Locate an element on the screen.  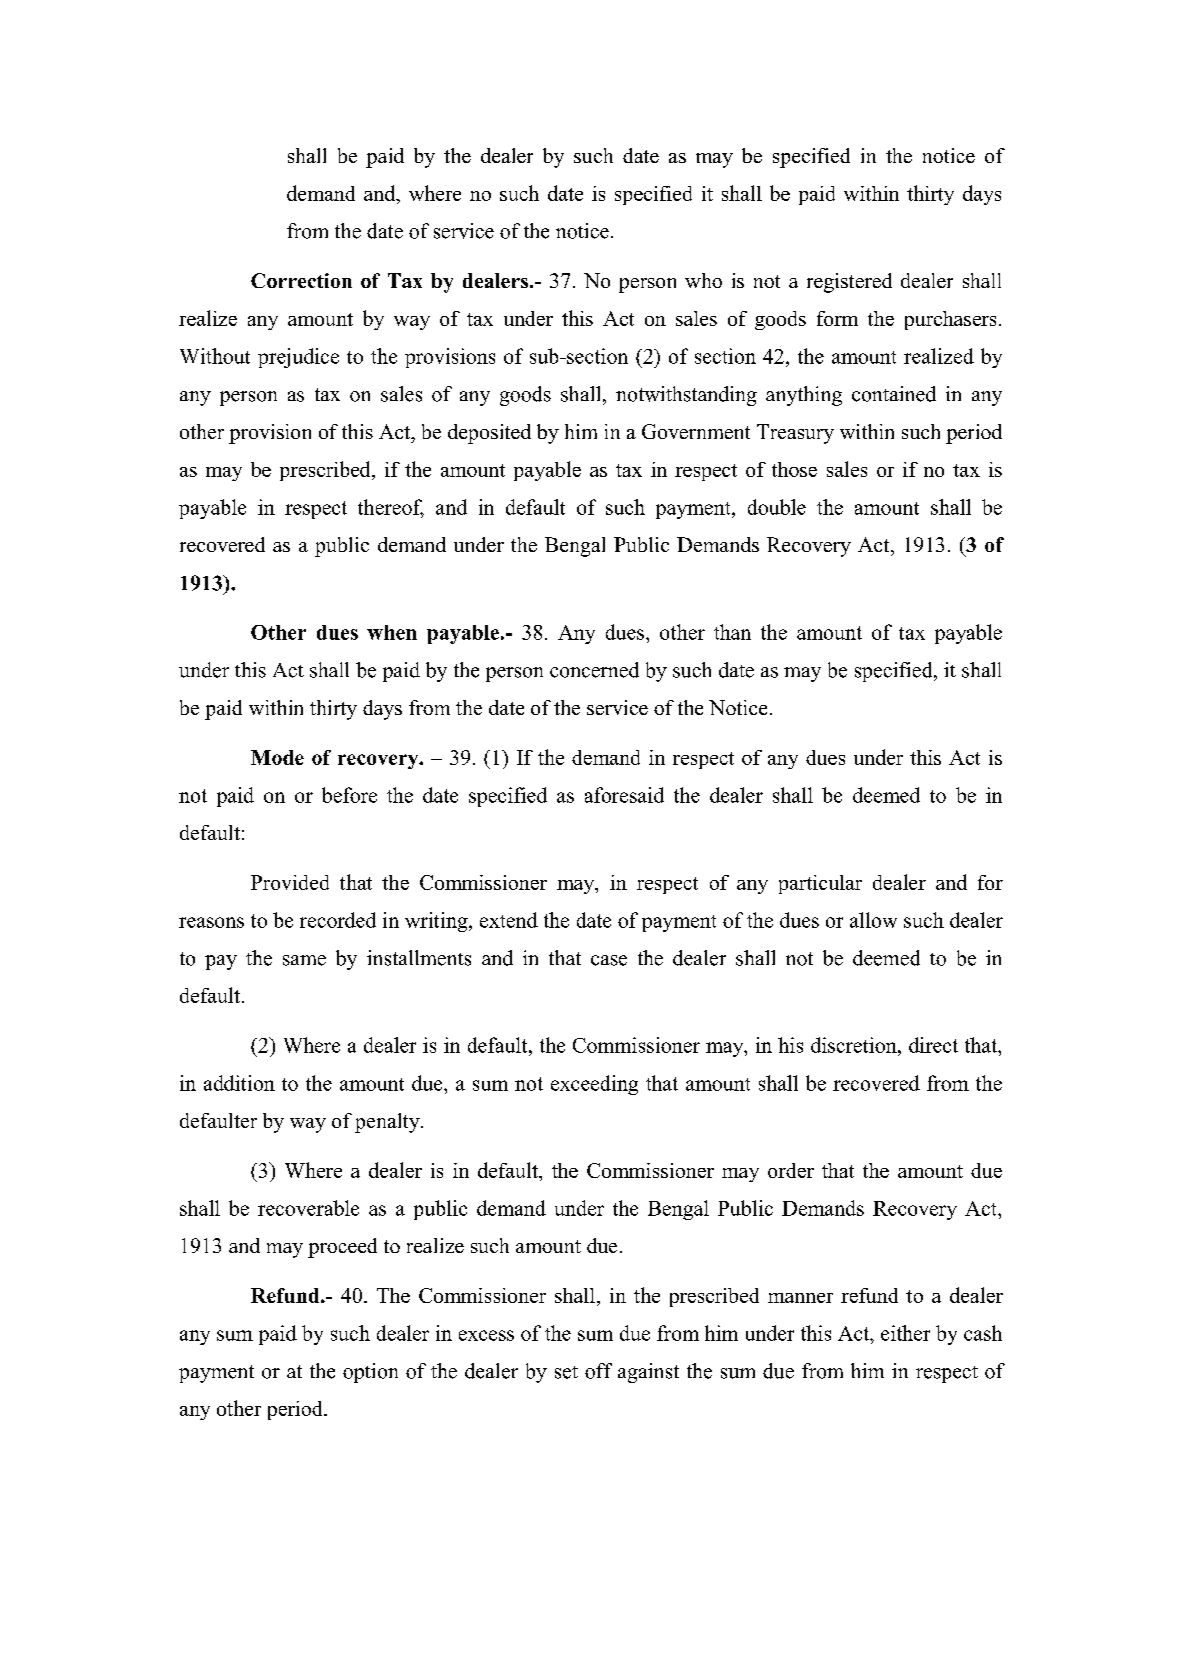
double is located at coordinates (777, 507).
